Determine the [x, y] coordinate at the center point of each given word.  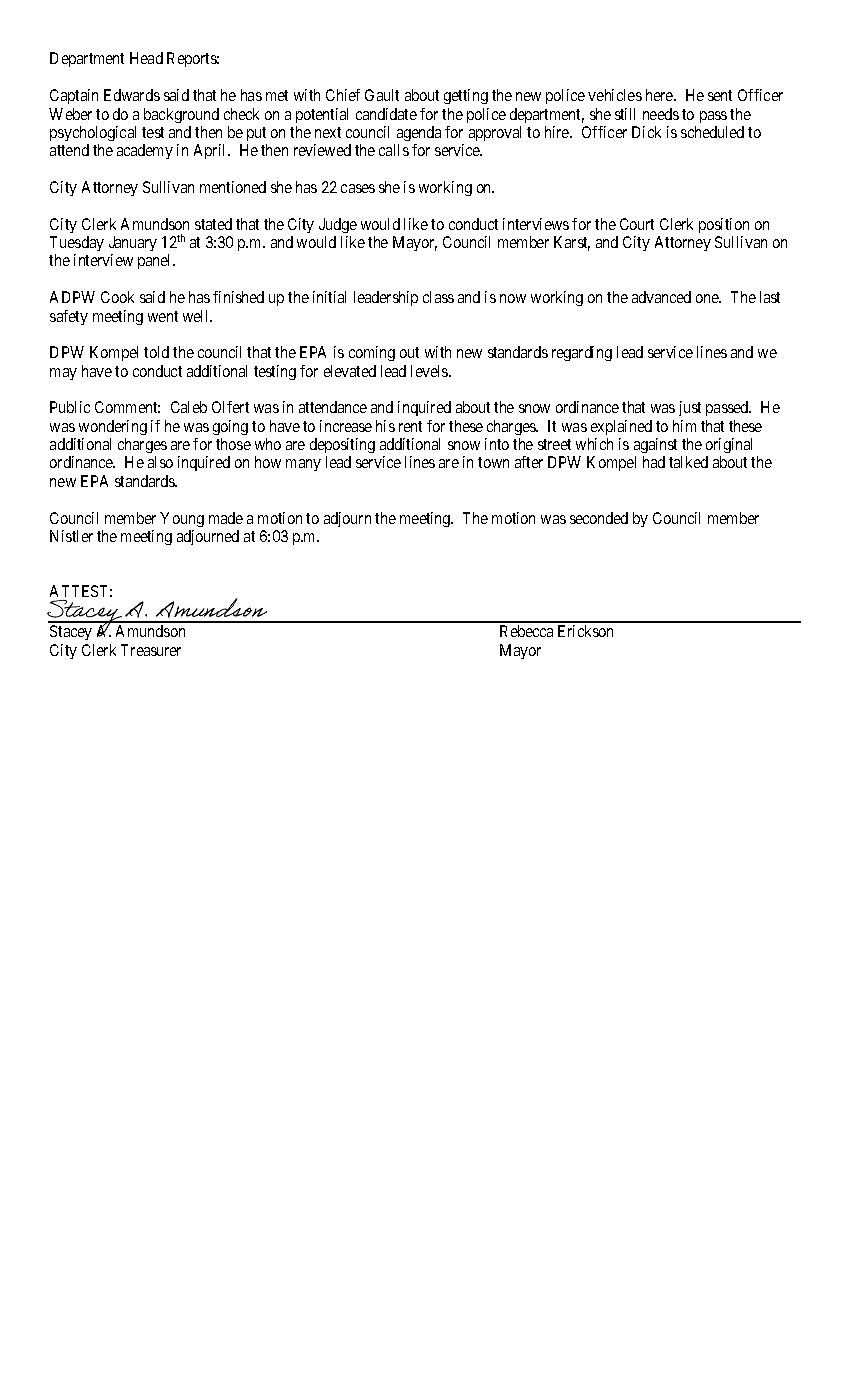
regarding [582, 353]
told [156, 352]
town [493, 462]
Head [146, 58]
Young [182, 519]
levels [430, 371]
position [724, 225]
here [660, 95]
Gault [382, 95]
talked [688, 462]
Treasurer [151, 650]
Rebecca [526, 631]
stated [213, 224]
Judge [338, 225]
